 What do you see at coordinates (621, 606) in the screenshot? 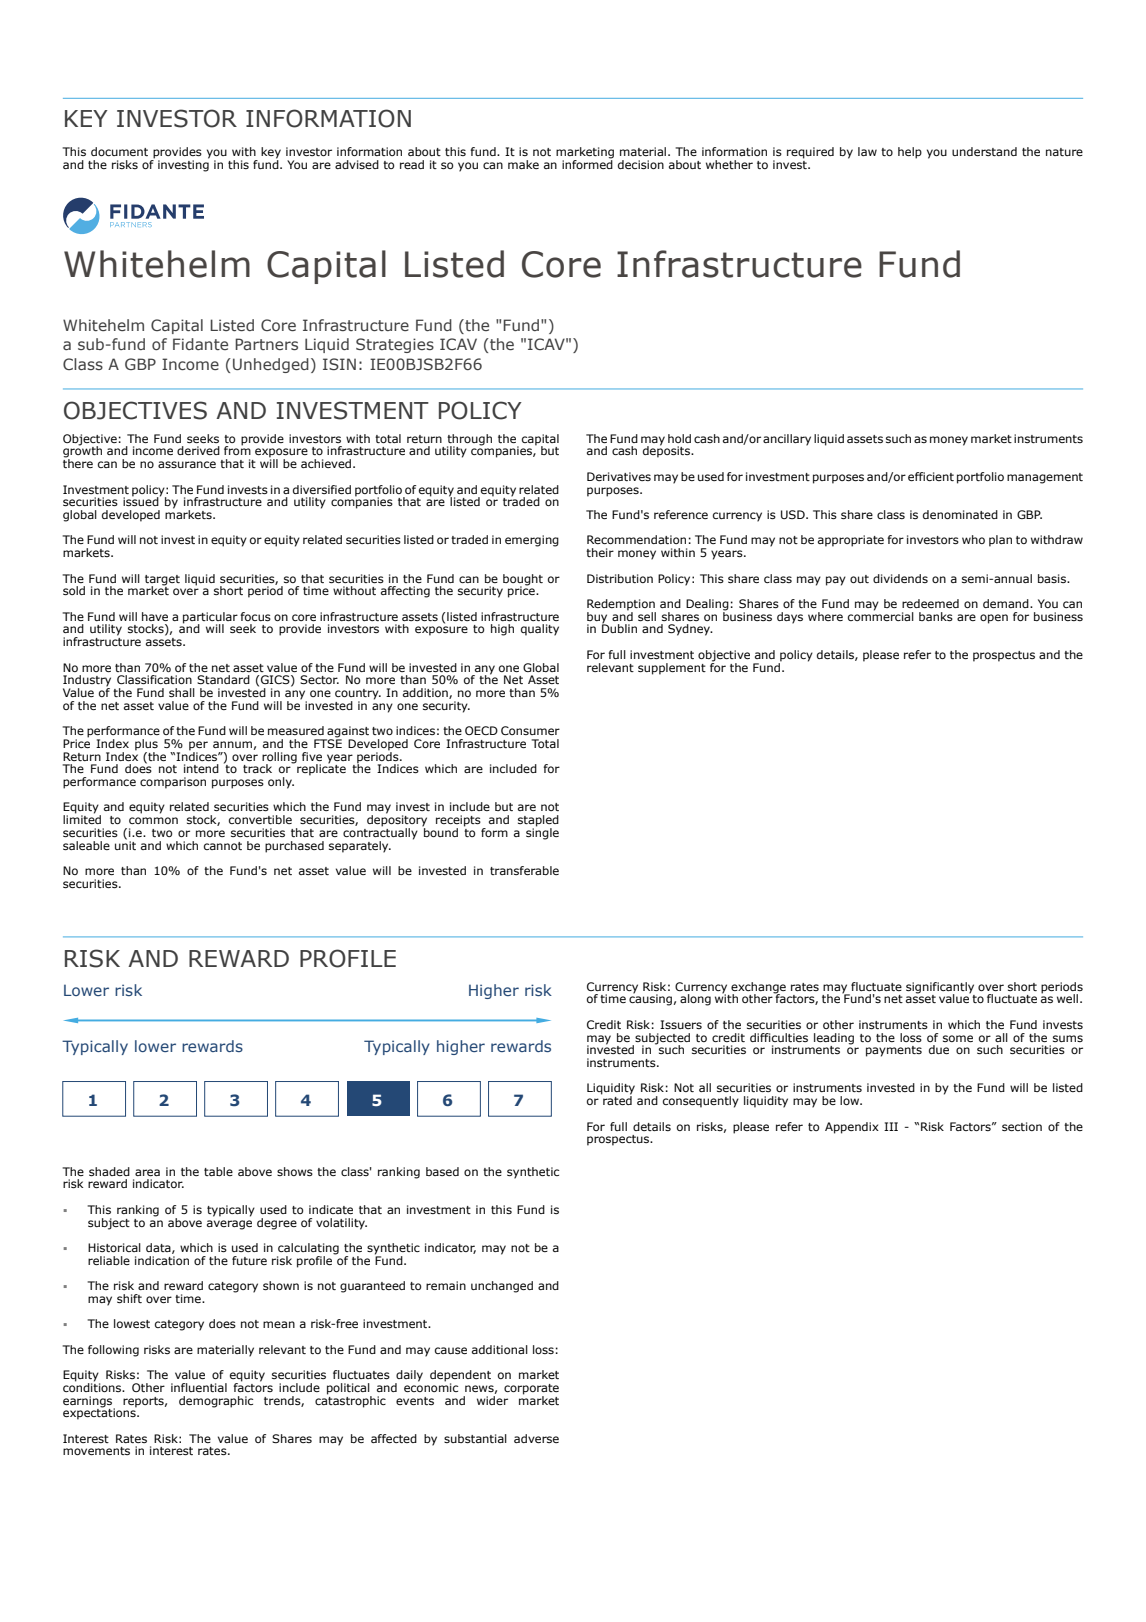
I see `Redemption` at bounding box center [621, 606].
